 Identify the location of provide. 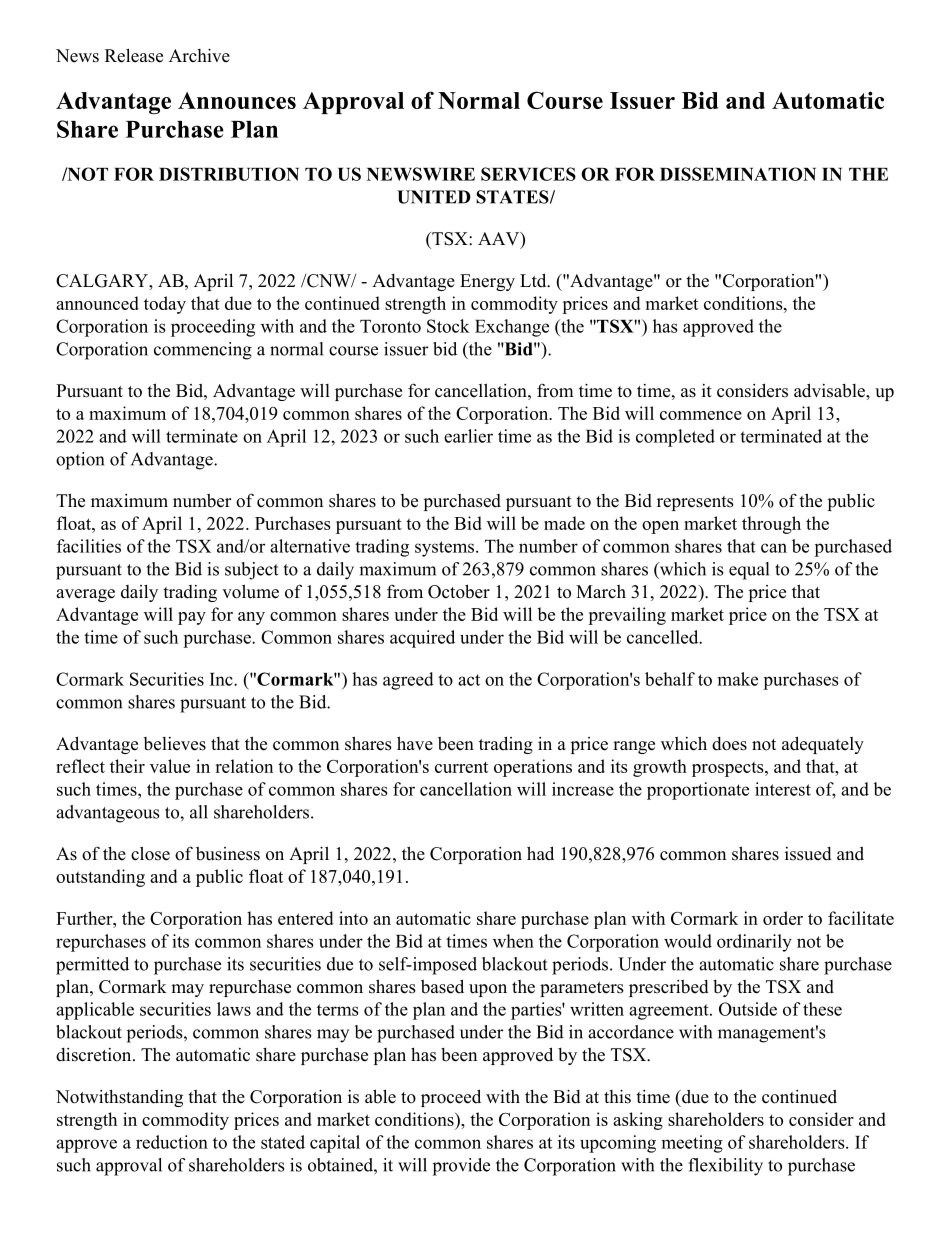
(461, 1167).
